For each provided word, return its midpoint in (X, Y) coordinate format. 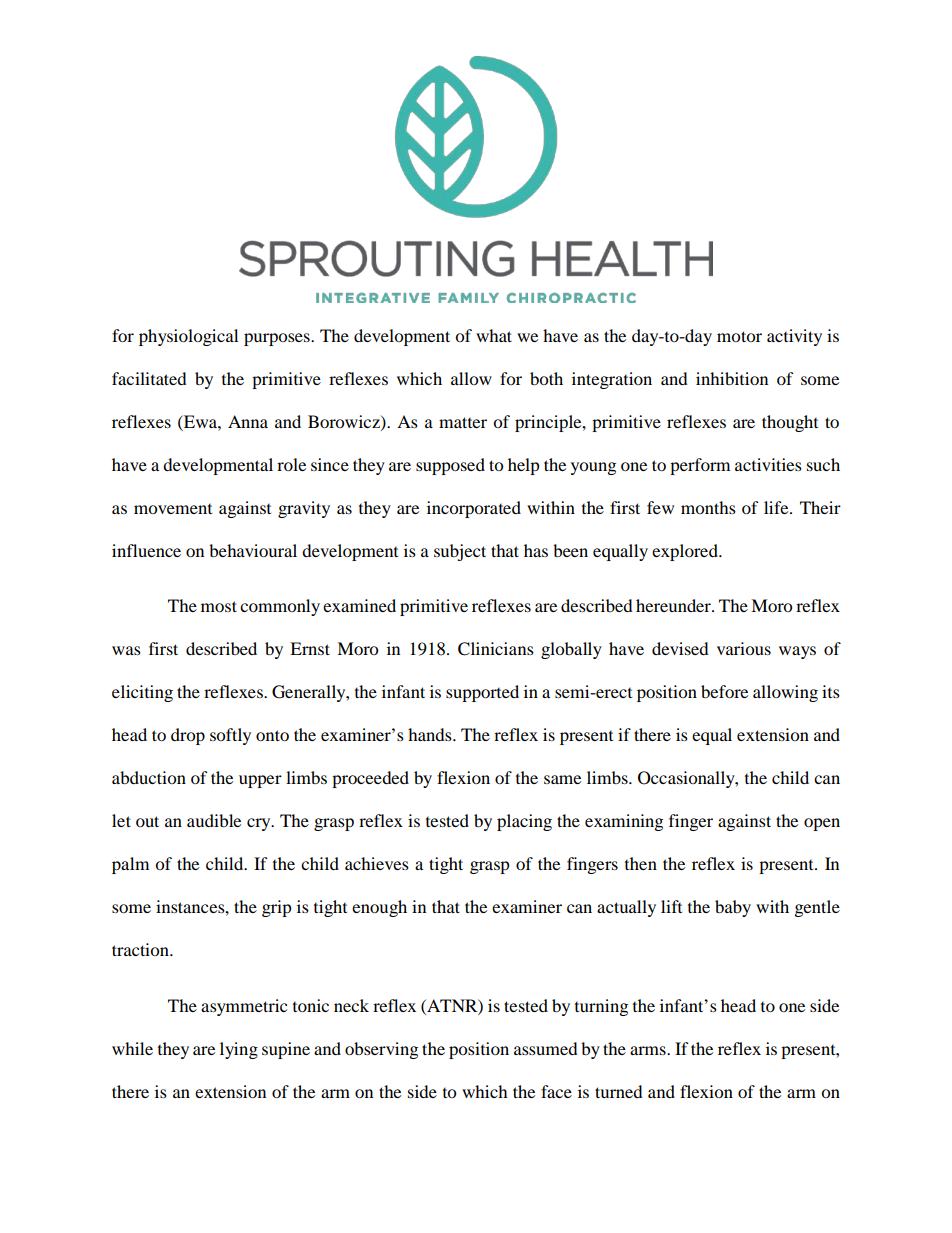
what (494, 335)
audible (214, 820)
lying (239, 1050)
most (219, 606)
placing (524, 822)
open (822, 824)
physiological (188, 337)
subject (460, 552)
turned (619, 1091)
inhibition (732, 378)
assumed (546, 1048)
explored (686, 552)
